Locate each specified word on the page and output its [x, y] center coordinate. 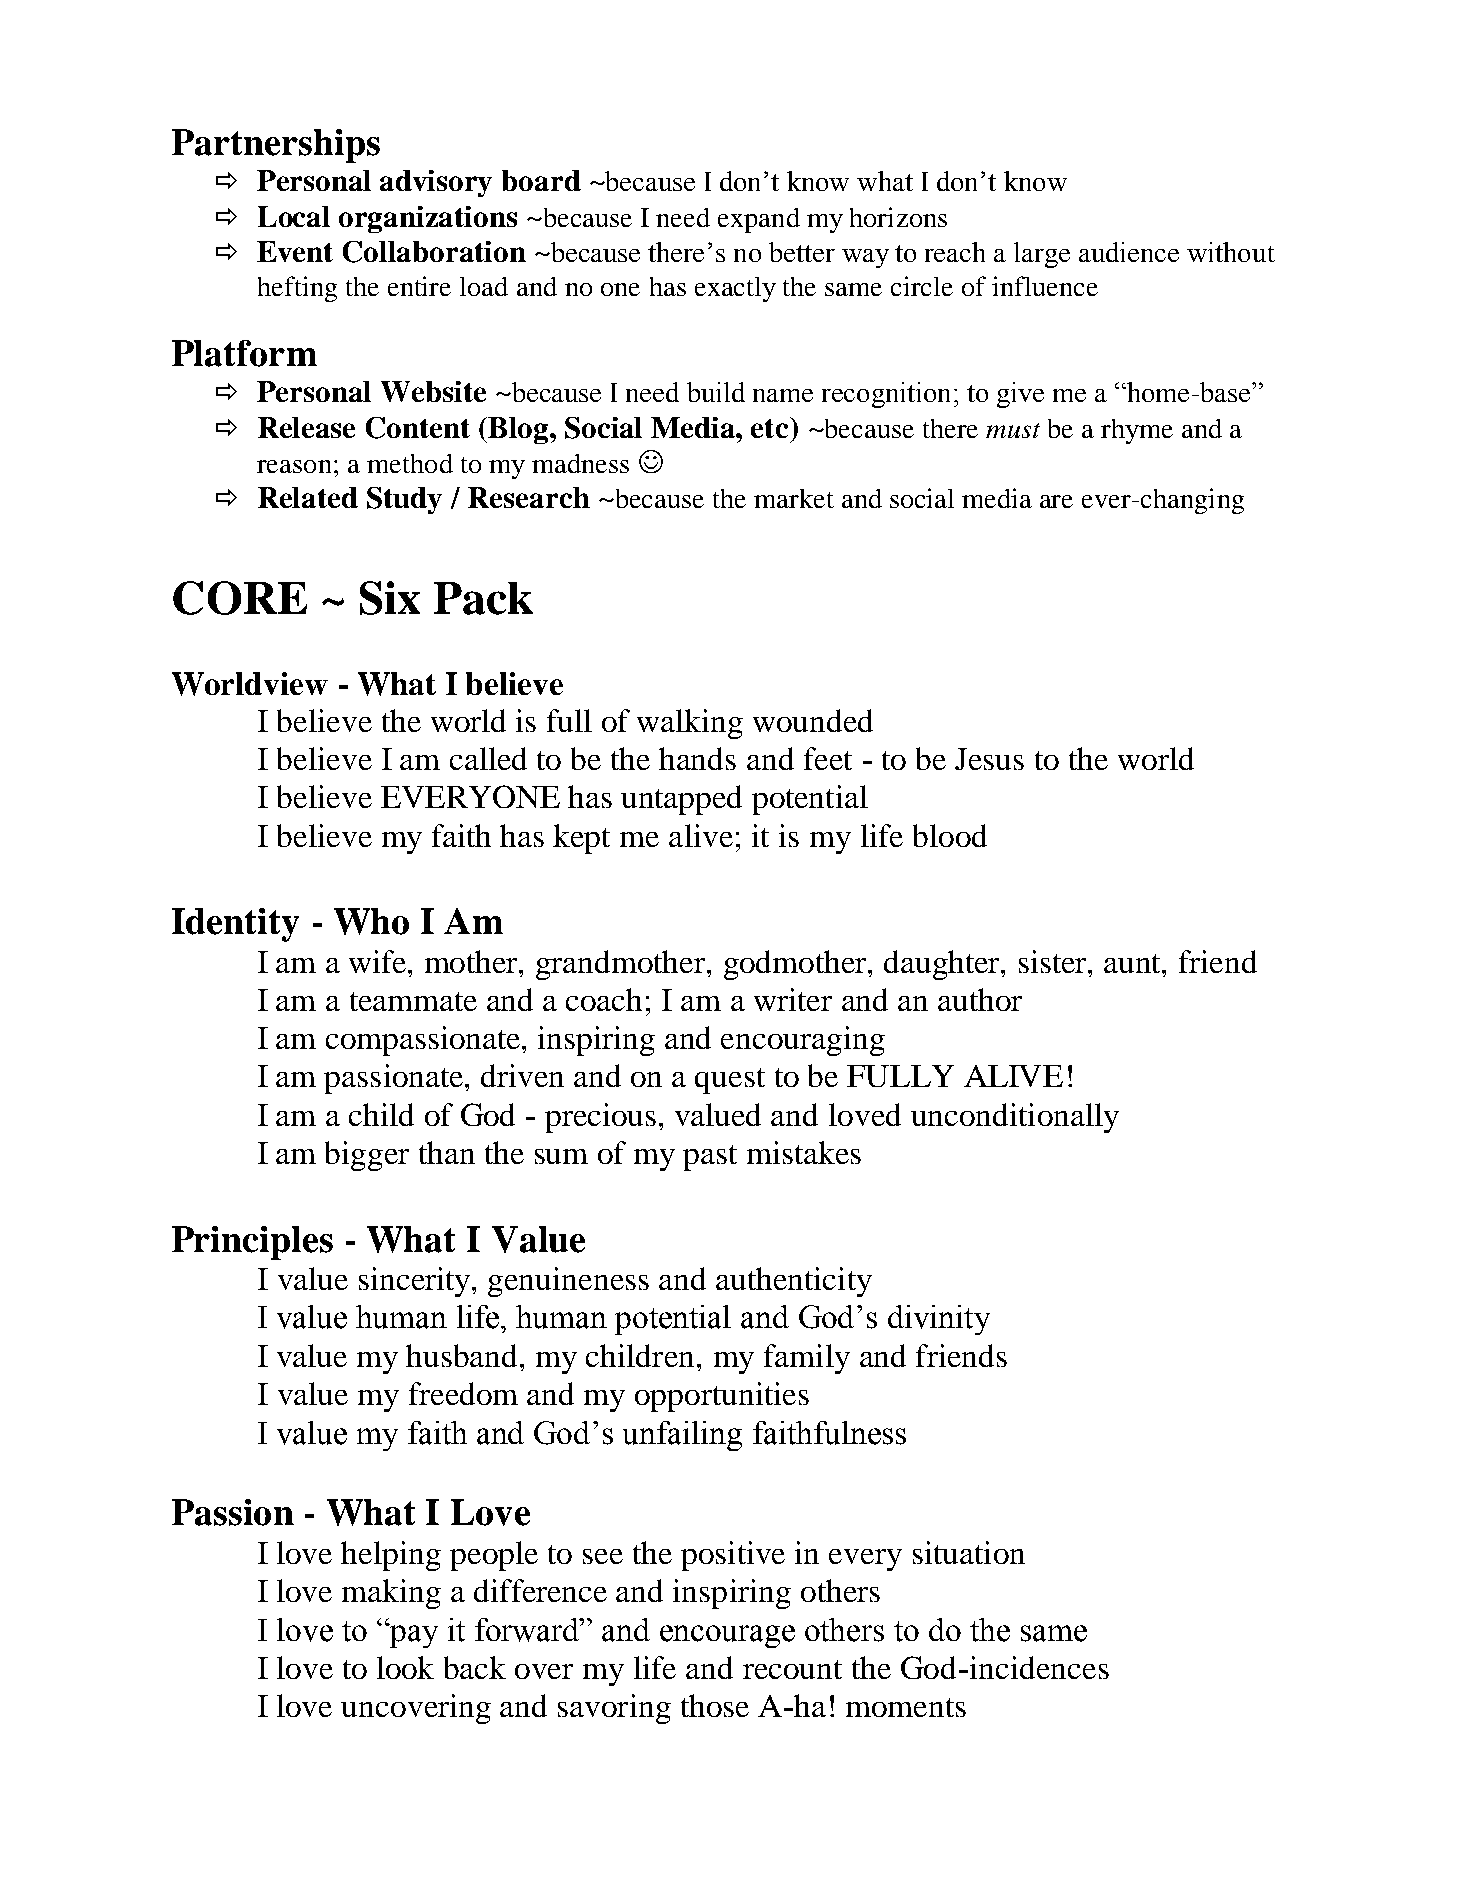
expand [759, 220]
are [1056, 501]
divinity [939, 1320]
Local [294, 216]
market [794, 498]
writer [793, 999]
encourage [727, 1636]
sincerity [416, 1282]
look [405, 1667]
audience [1129, 252]
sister [1054, 962]
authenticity [794, 1282]
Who [371, 921]
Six [390, 598]
